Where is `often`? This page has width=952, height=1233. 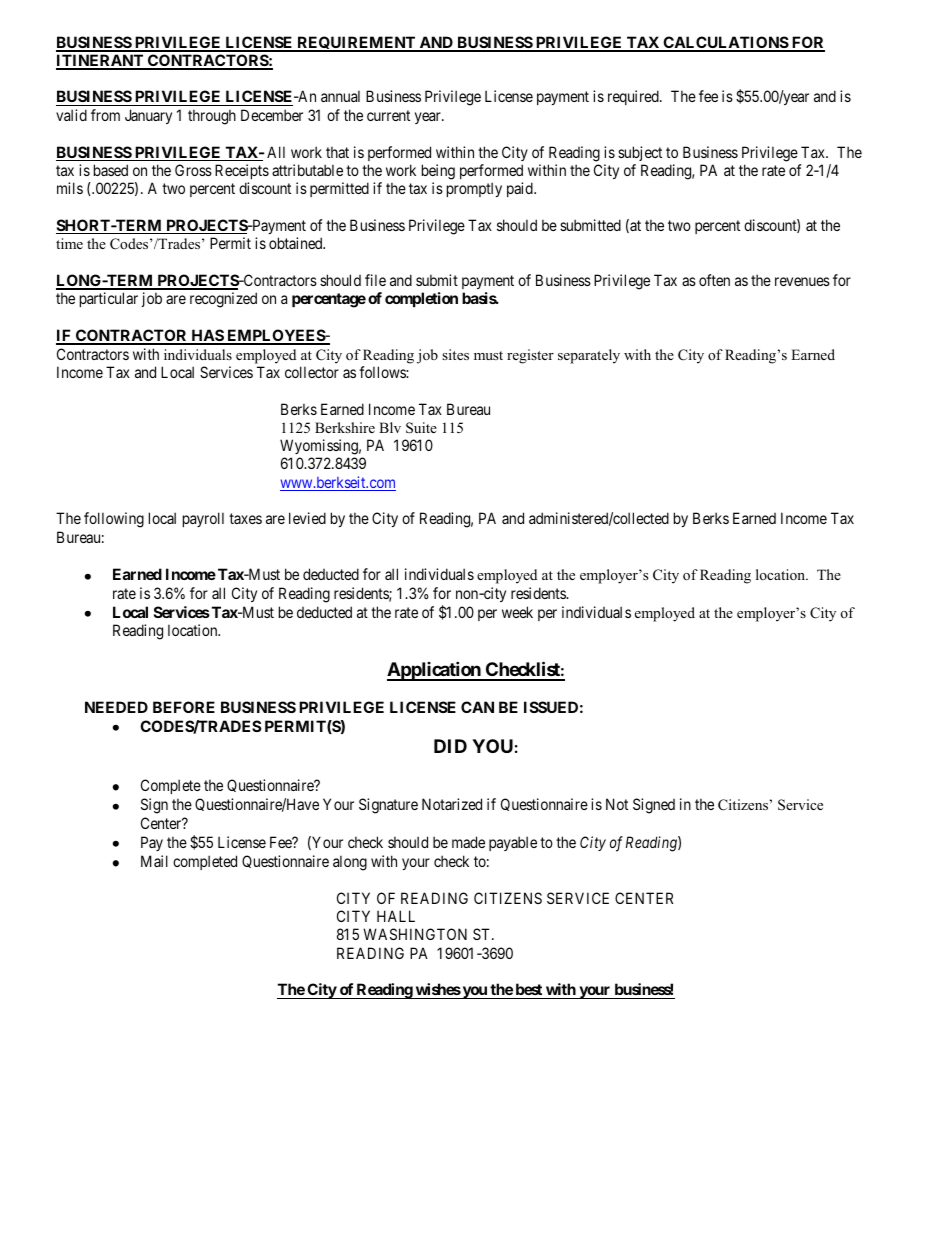
often is located at coordinates (714, 280).
